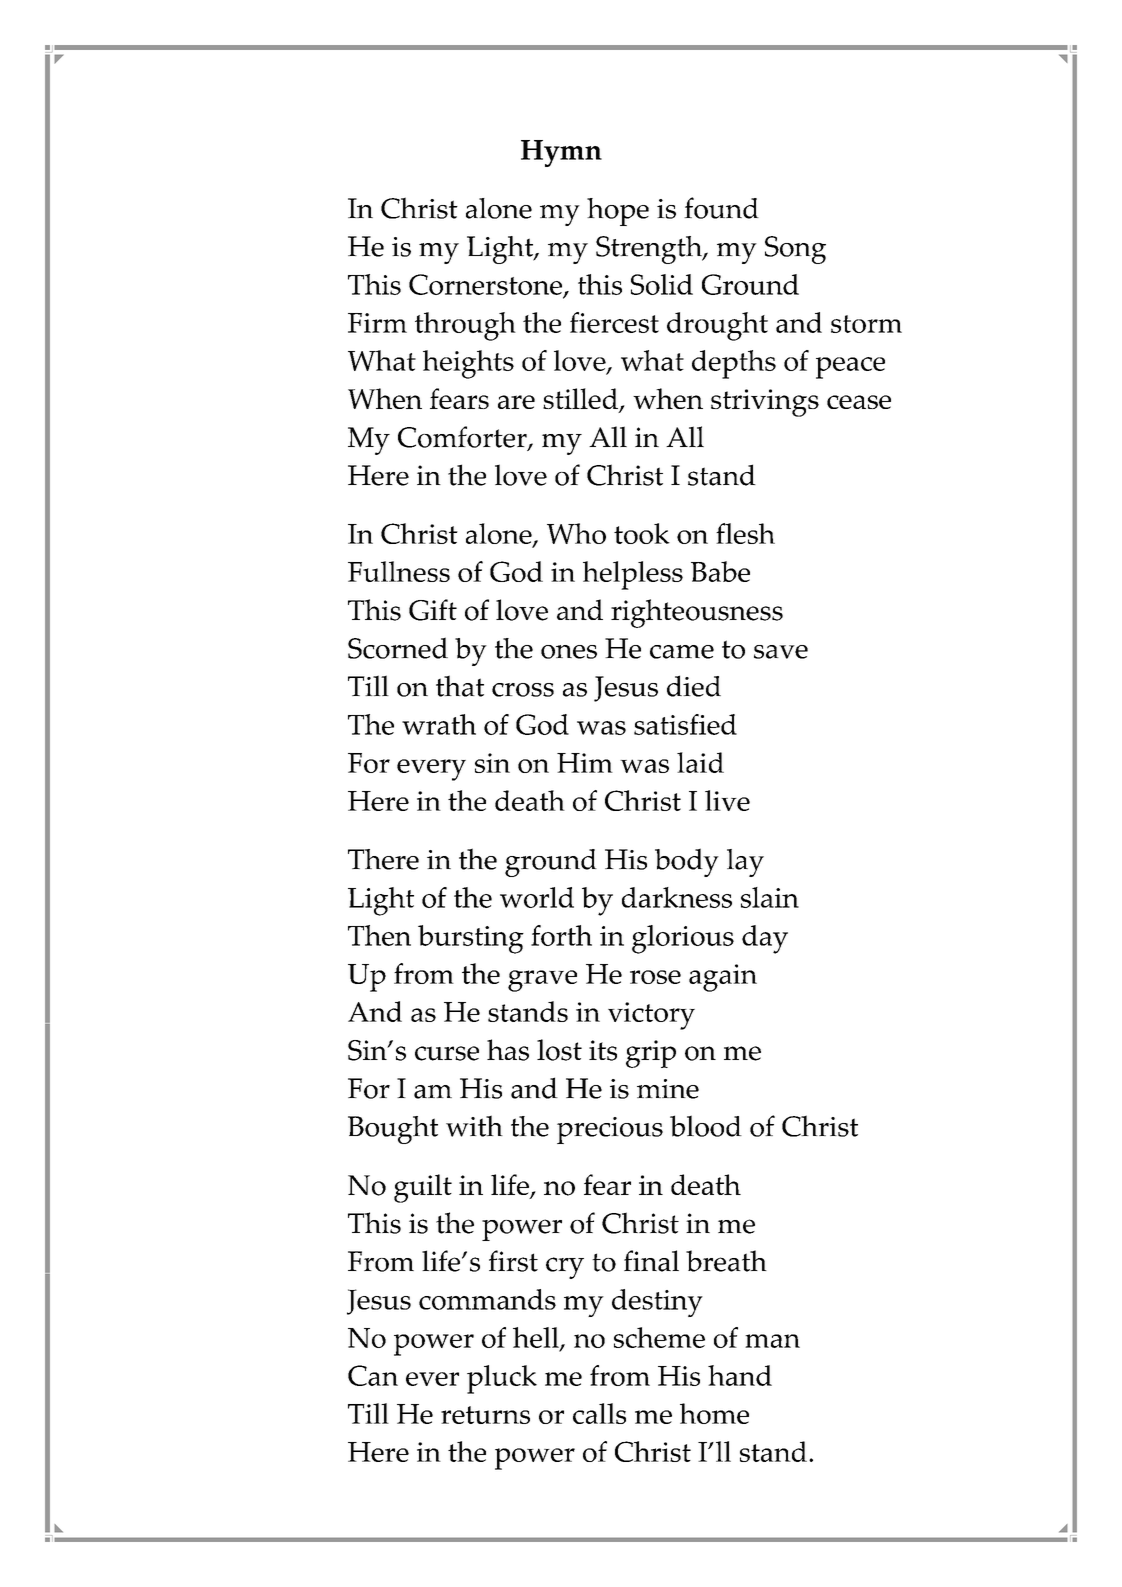 The height and width of the screenshot is (1587, 1122). I want to click on darkness, so click(677, 897).
